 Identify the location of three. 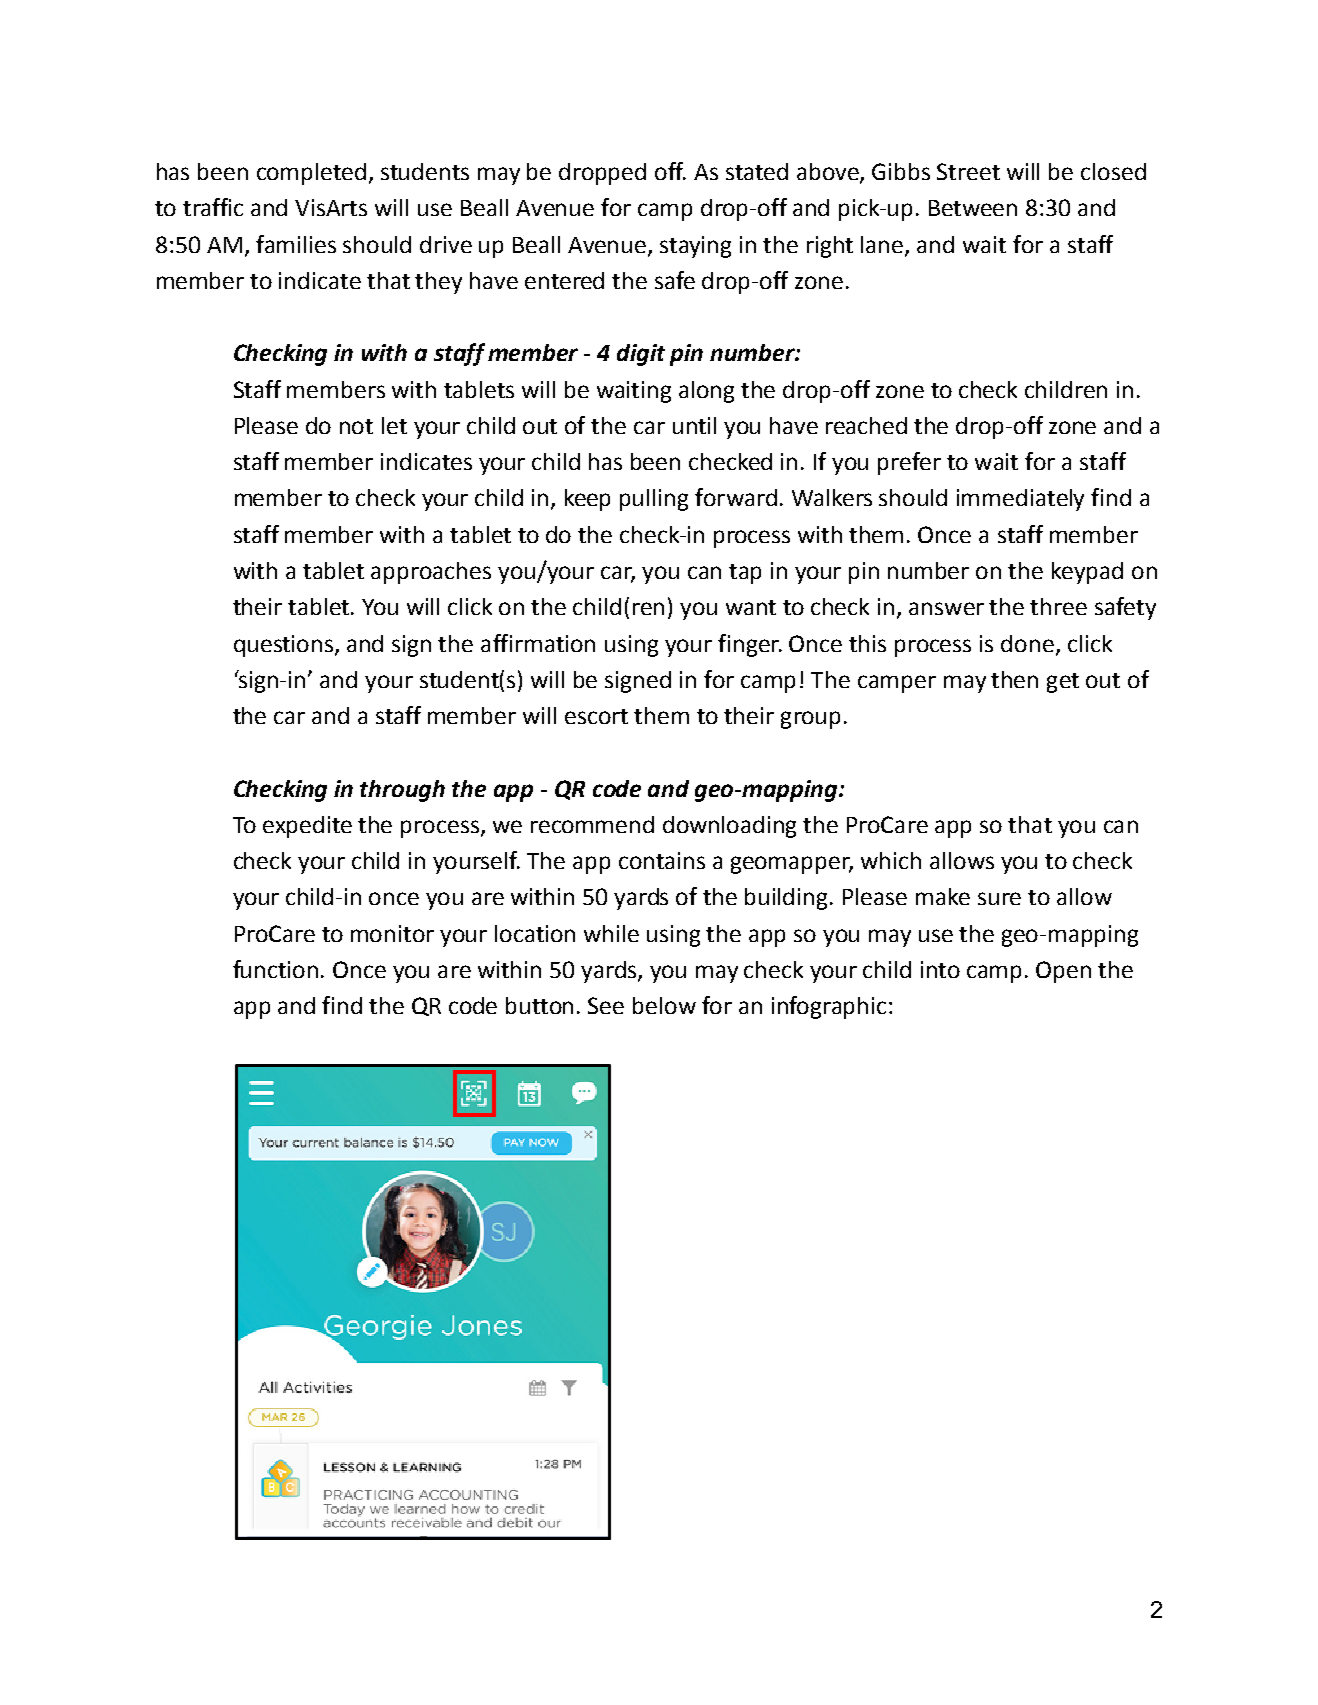
(1058, 606).
